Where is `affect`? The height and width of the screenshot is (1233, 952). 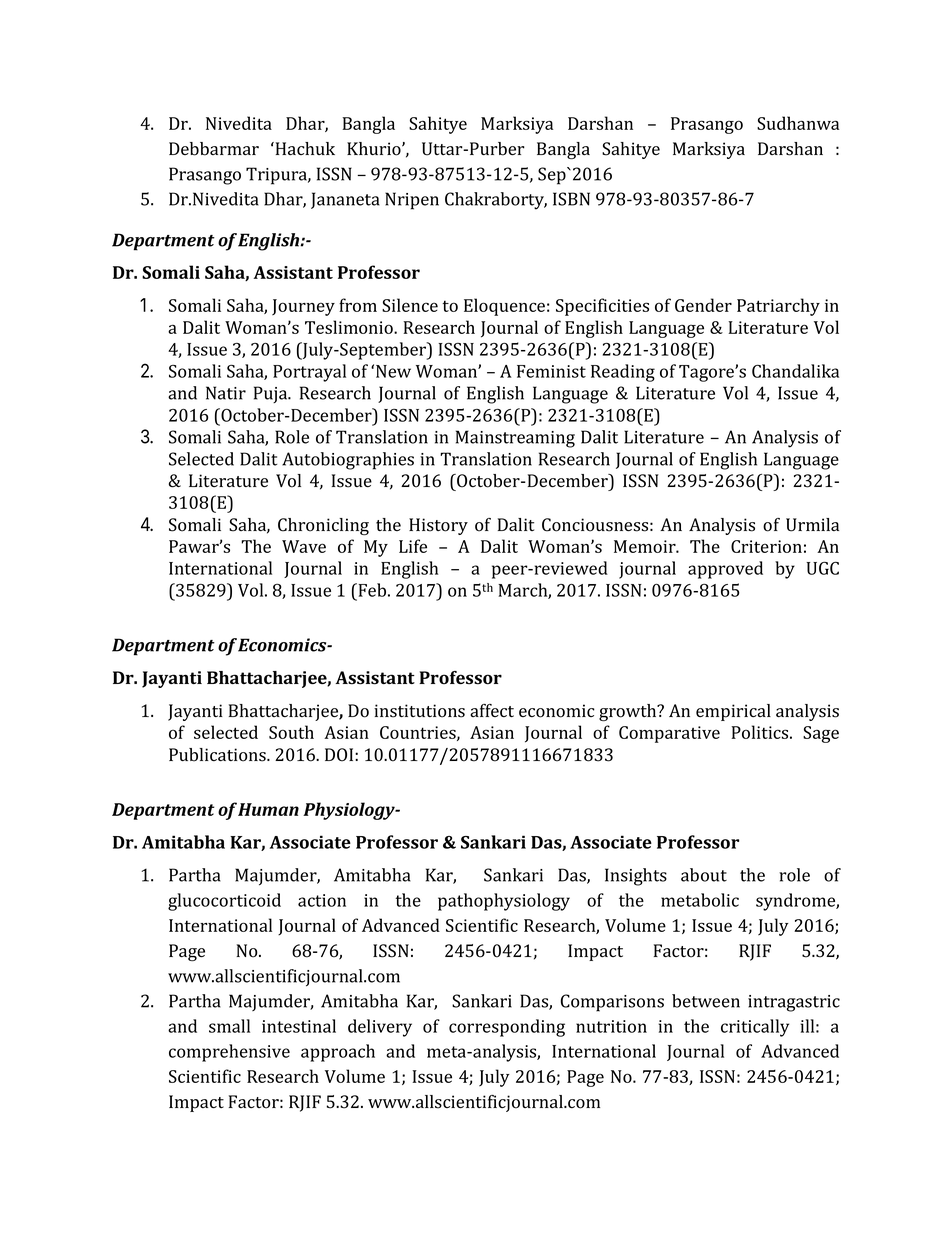 affect is located at coordinates (492, 710).
